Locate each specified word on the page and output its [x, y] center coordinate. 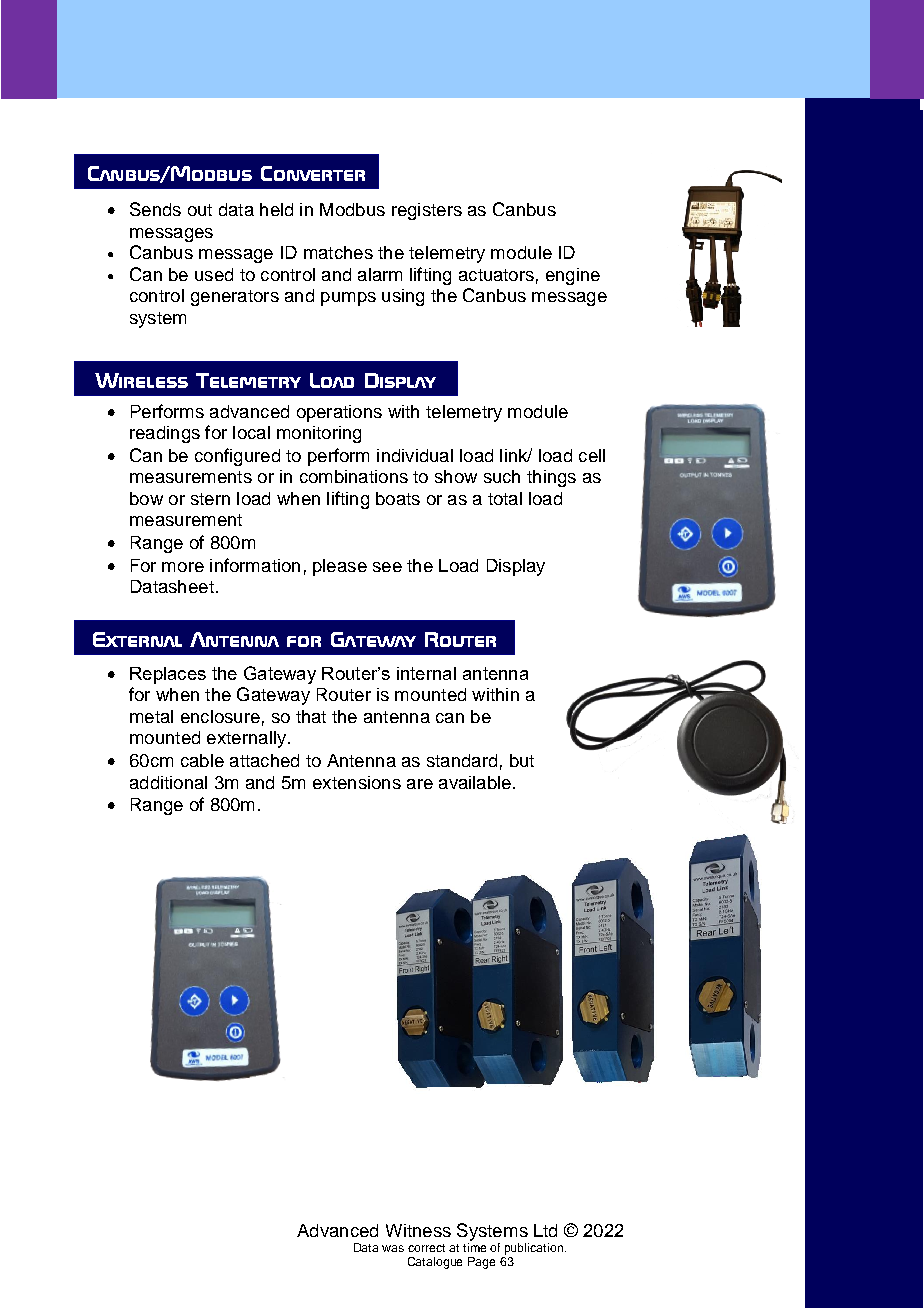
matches [338, 252]
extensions [357, 782]
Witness [418, 1230]
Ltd [545, 1230]
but [522, 760]
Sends [155, 209]
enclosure [220, 716]
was [393, 1248]
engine [573, 276]
